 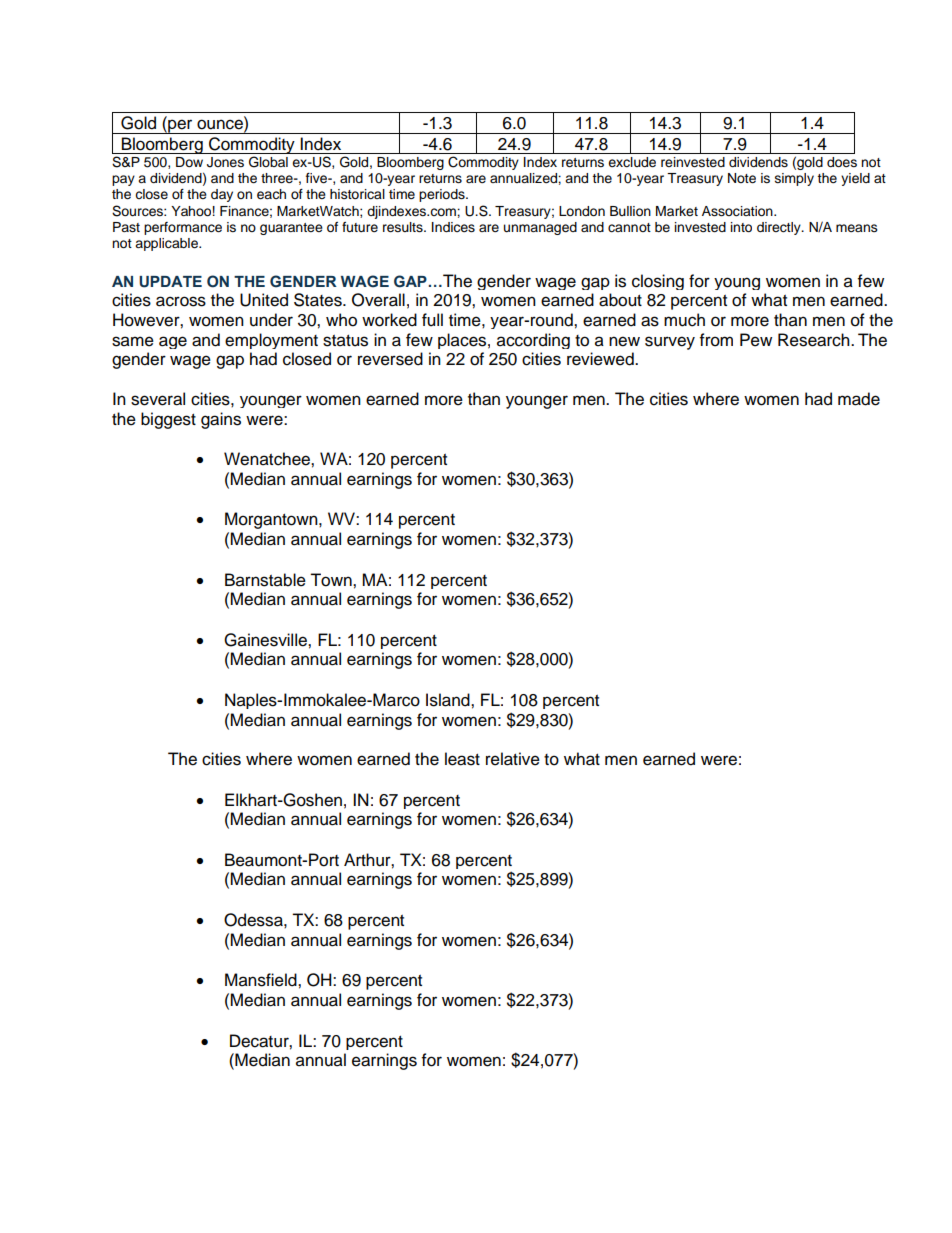 I want to click on Island, so click(x=449, y=700).
